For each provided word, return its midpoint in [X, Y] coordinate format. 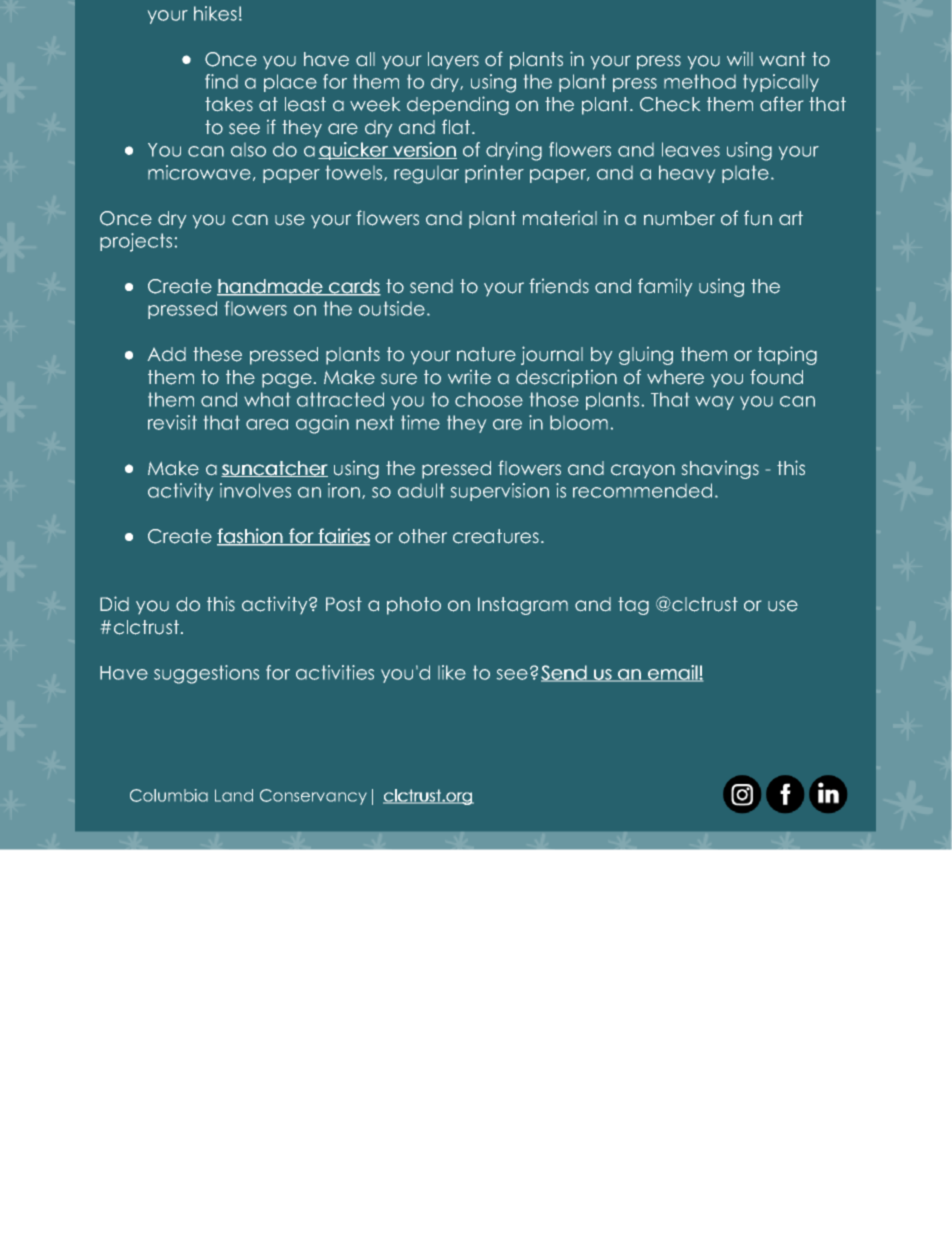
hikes [215, 13]
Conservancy [313, 797]
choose [489, 399]
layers [453, 60]
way [714, 403]
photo [414, 606]
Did [114, 603]
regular [426, 175]
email [672, 673]
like [452, 672]
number [679, 218]
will [740, 58]
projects [136, 242]
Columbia [169, 795]
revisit [172, 422]
